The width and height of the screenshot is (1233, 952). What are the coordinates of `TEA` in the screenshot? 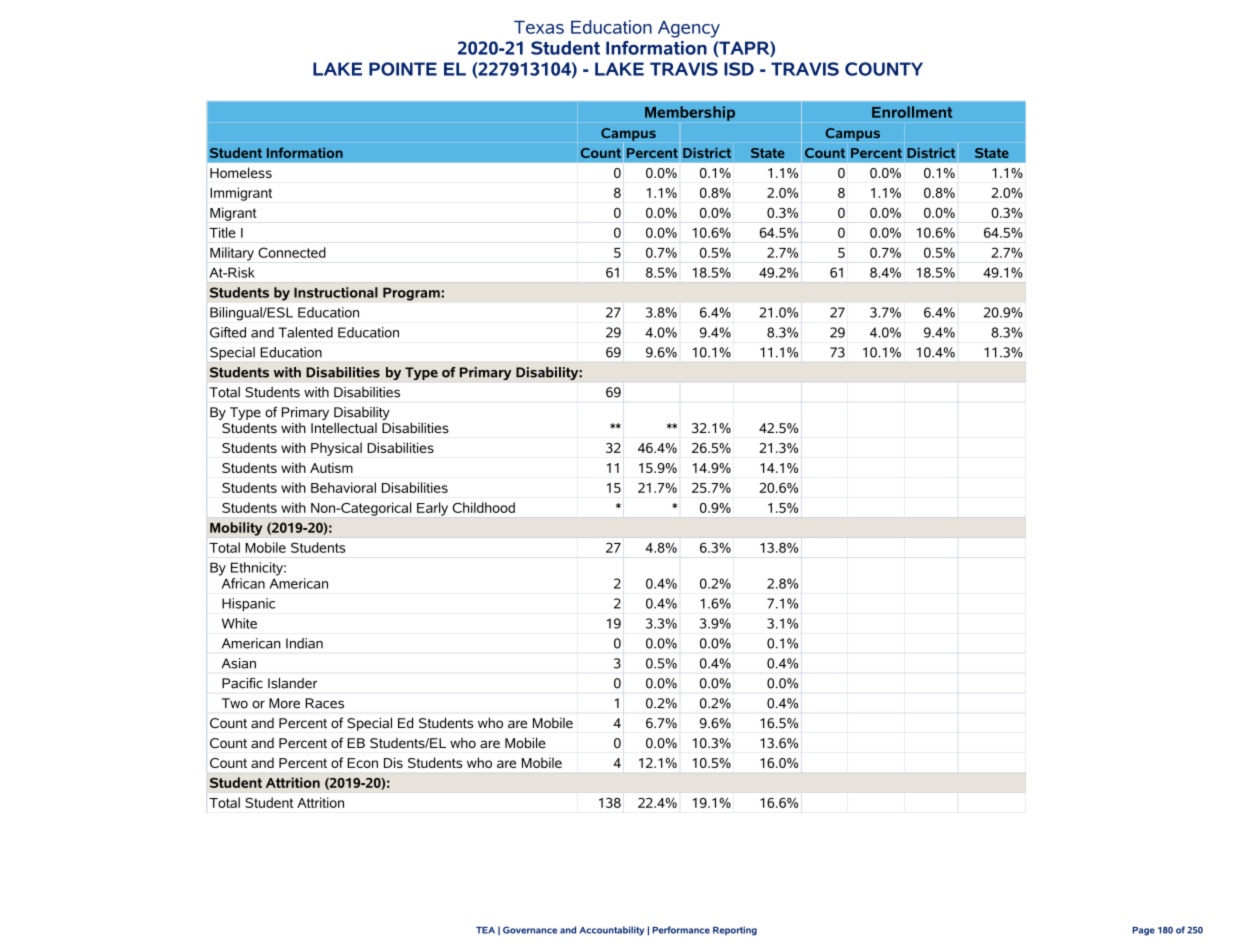 It's located at (485, 930).
